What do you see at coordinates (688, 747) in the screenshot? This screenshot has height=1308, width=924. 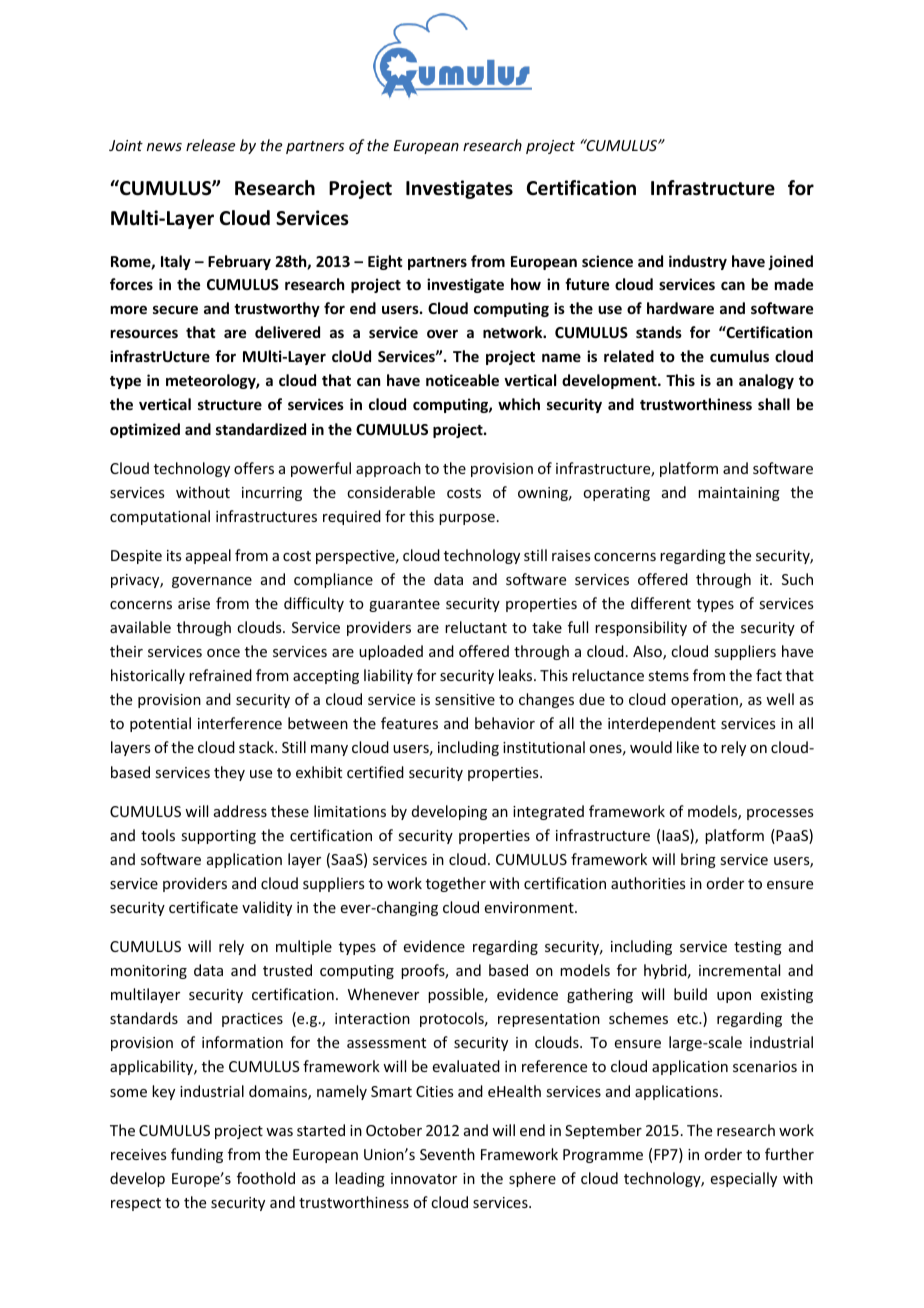 I see `like` at bounding box center [688, 747].
